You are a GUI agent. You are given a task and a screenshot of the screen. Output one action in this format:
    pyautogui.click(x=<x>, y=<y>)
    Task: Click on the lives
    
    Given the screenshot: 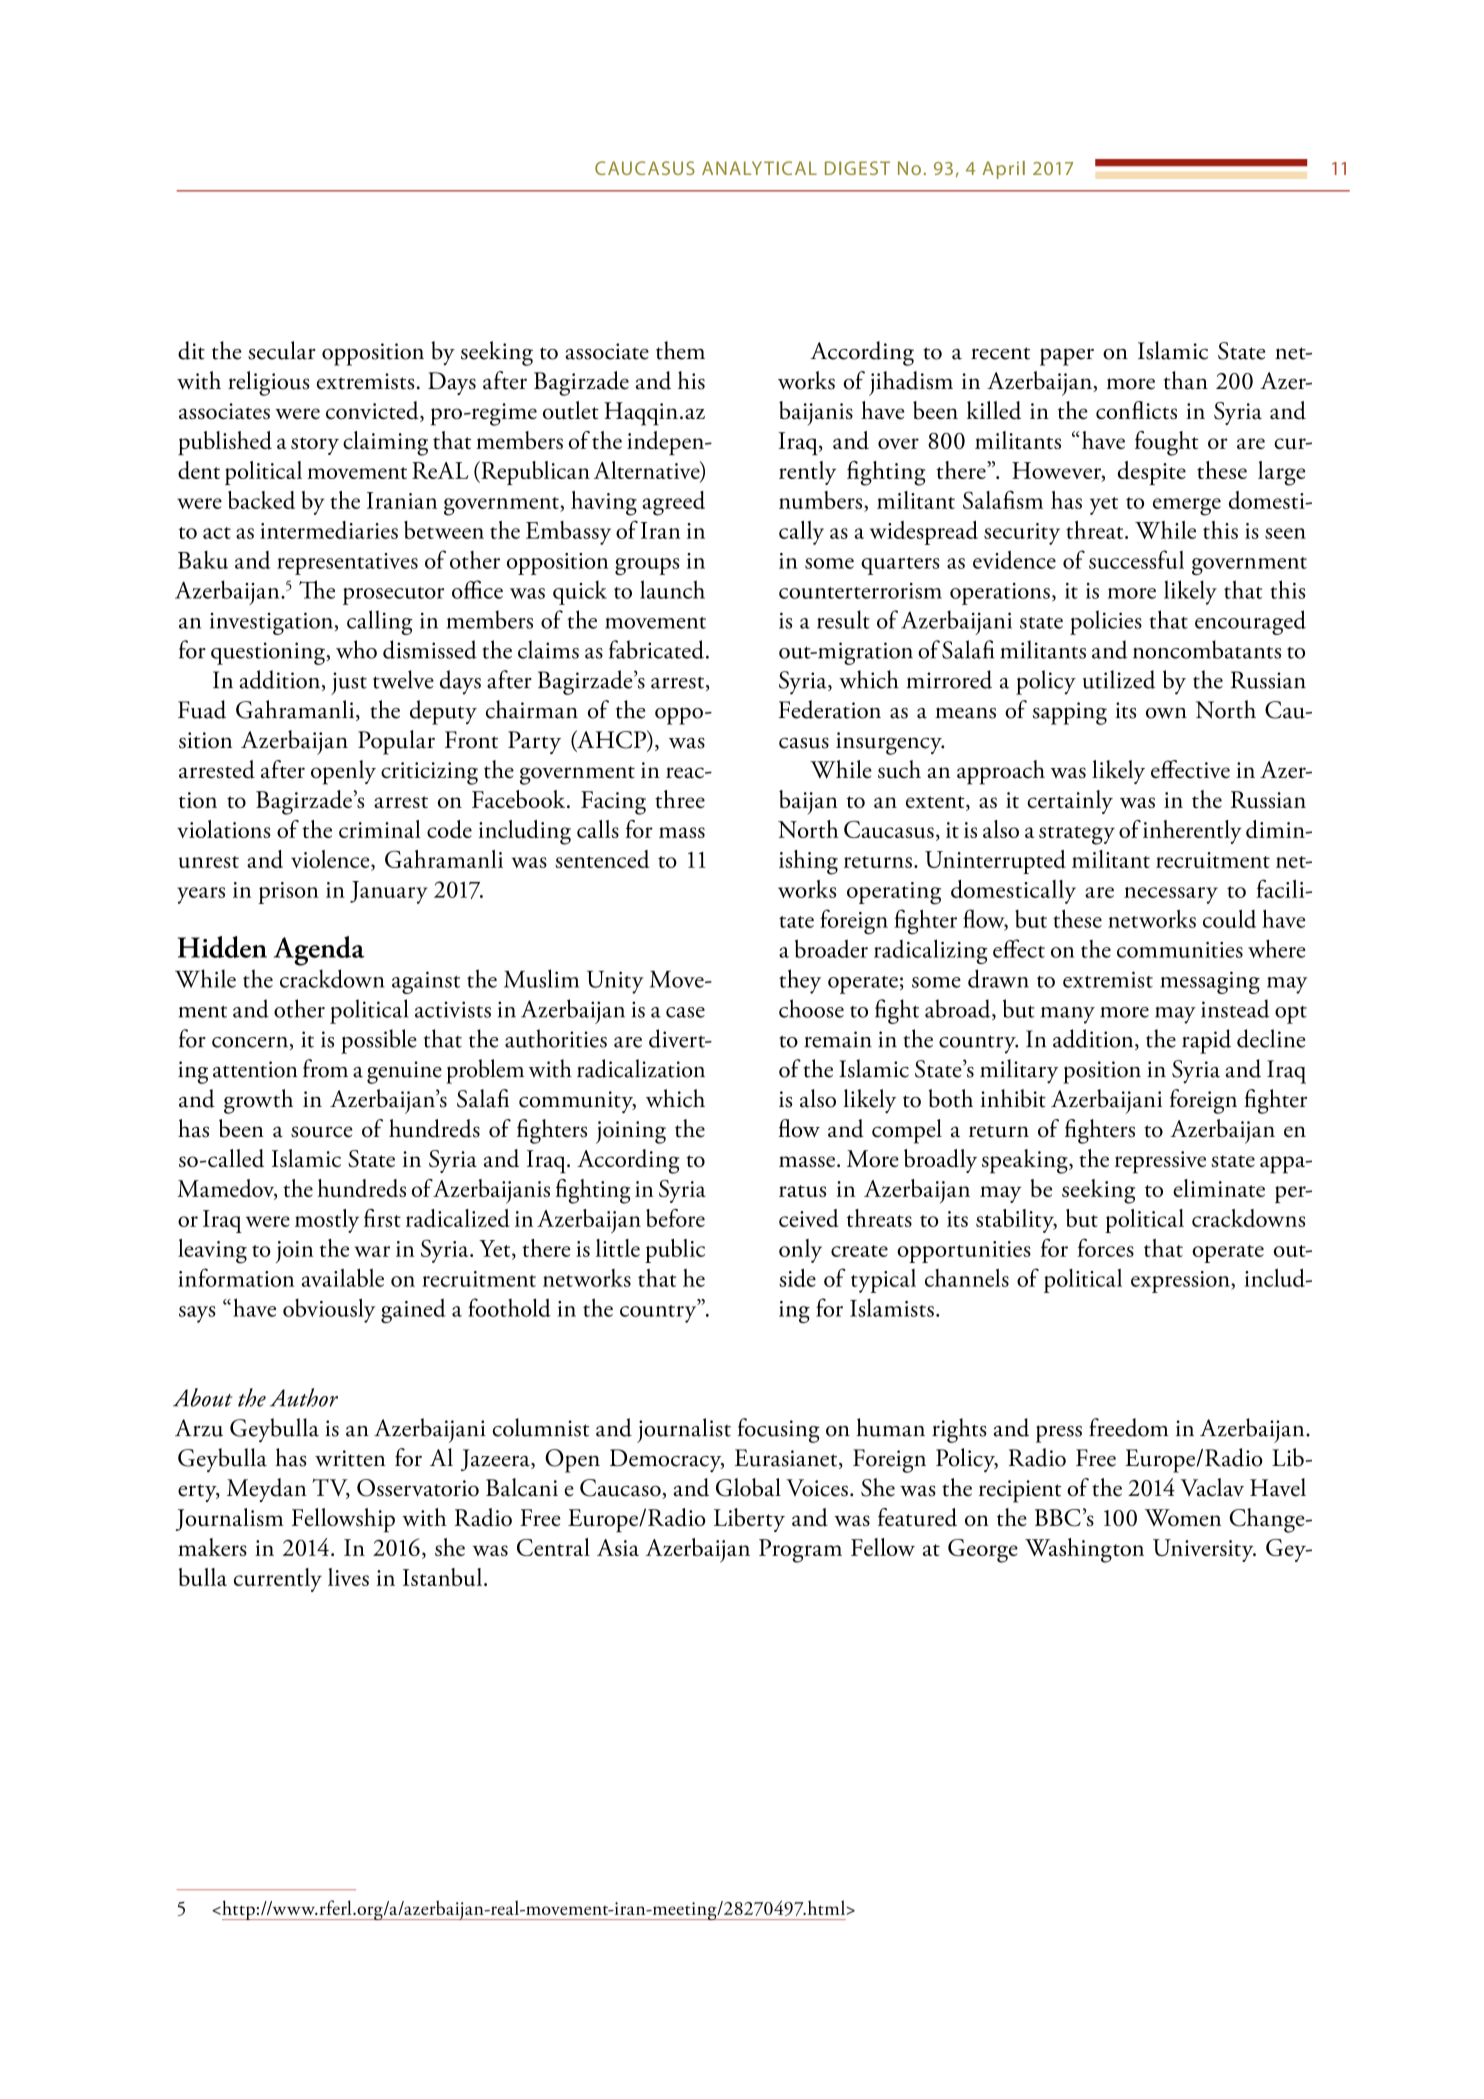 What is the action you would take?
    pyautogui.click(x=348, y=1577)
